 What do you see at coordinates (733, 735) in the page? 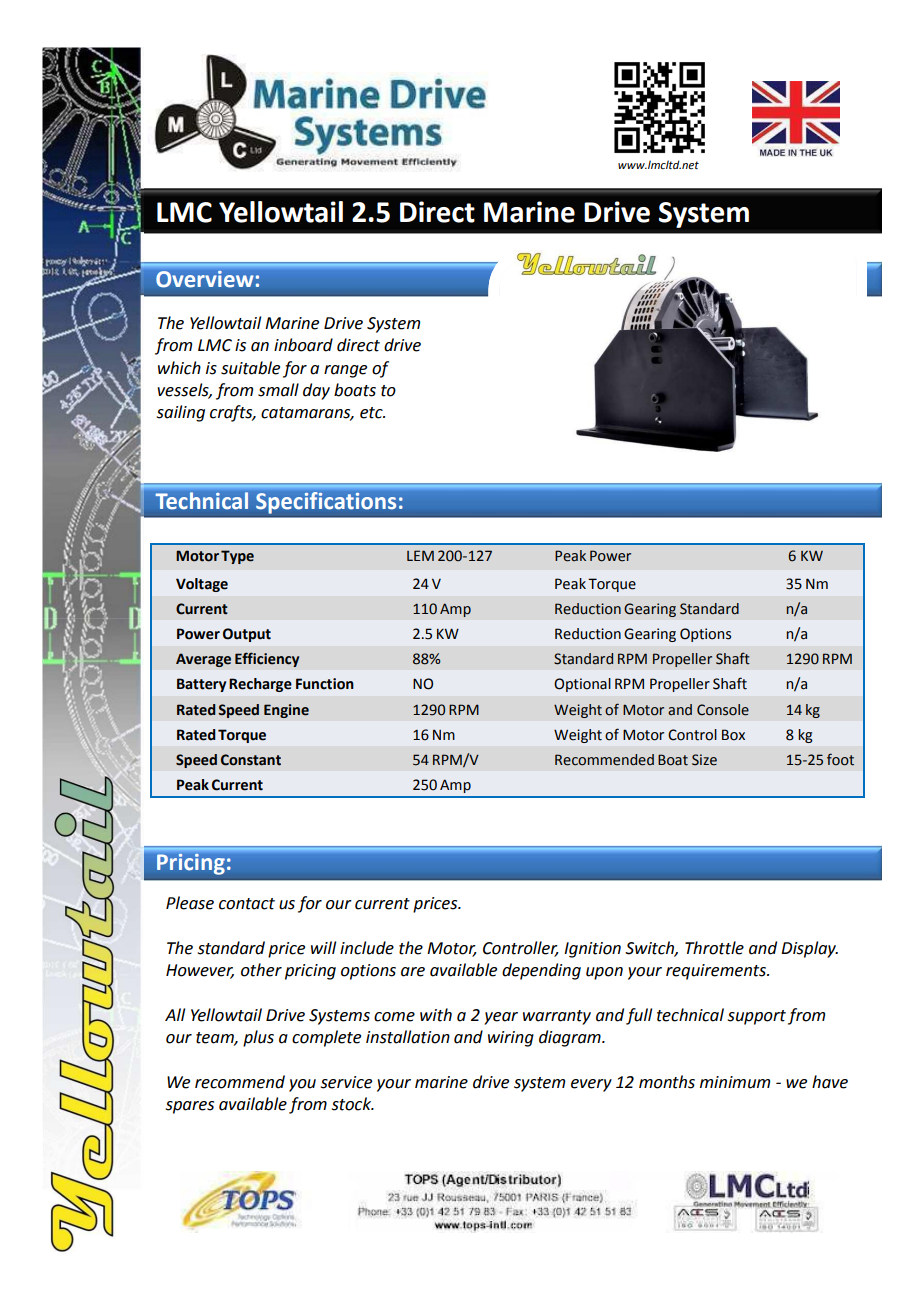
I see `Box` at bounding box center [733, 735].
